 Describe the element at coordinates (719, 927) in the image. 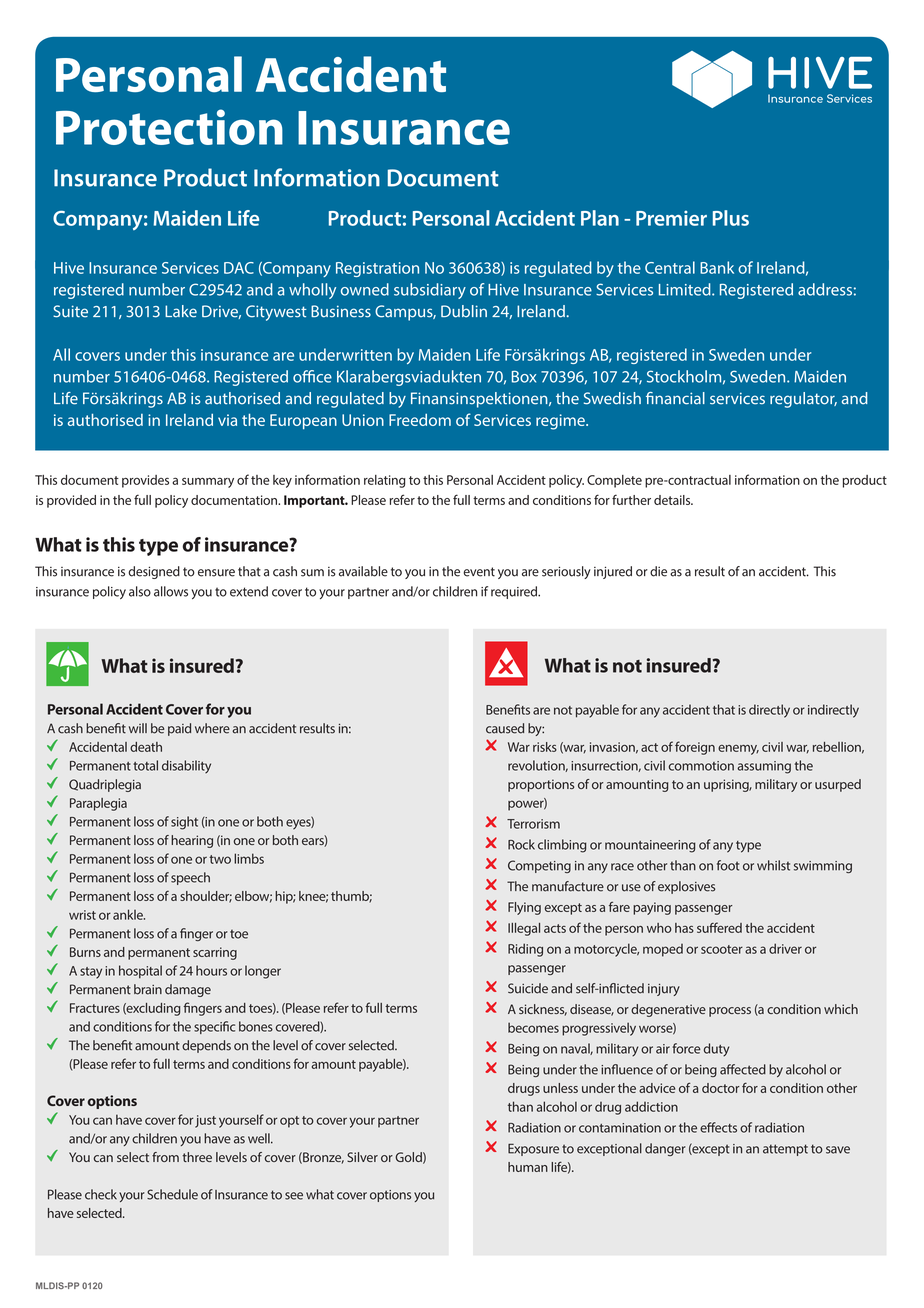

I see `suffered` at that location.
